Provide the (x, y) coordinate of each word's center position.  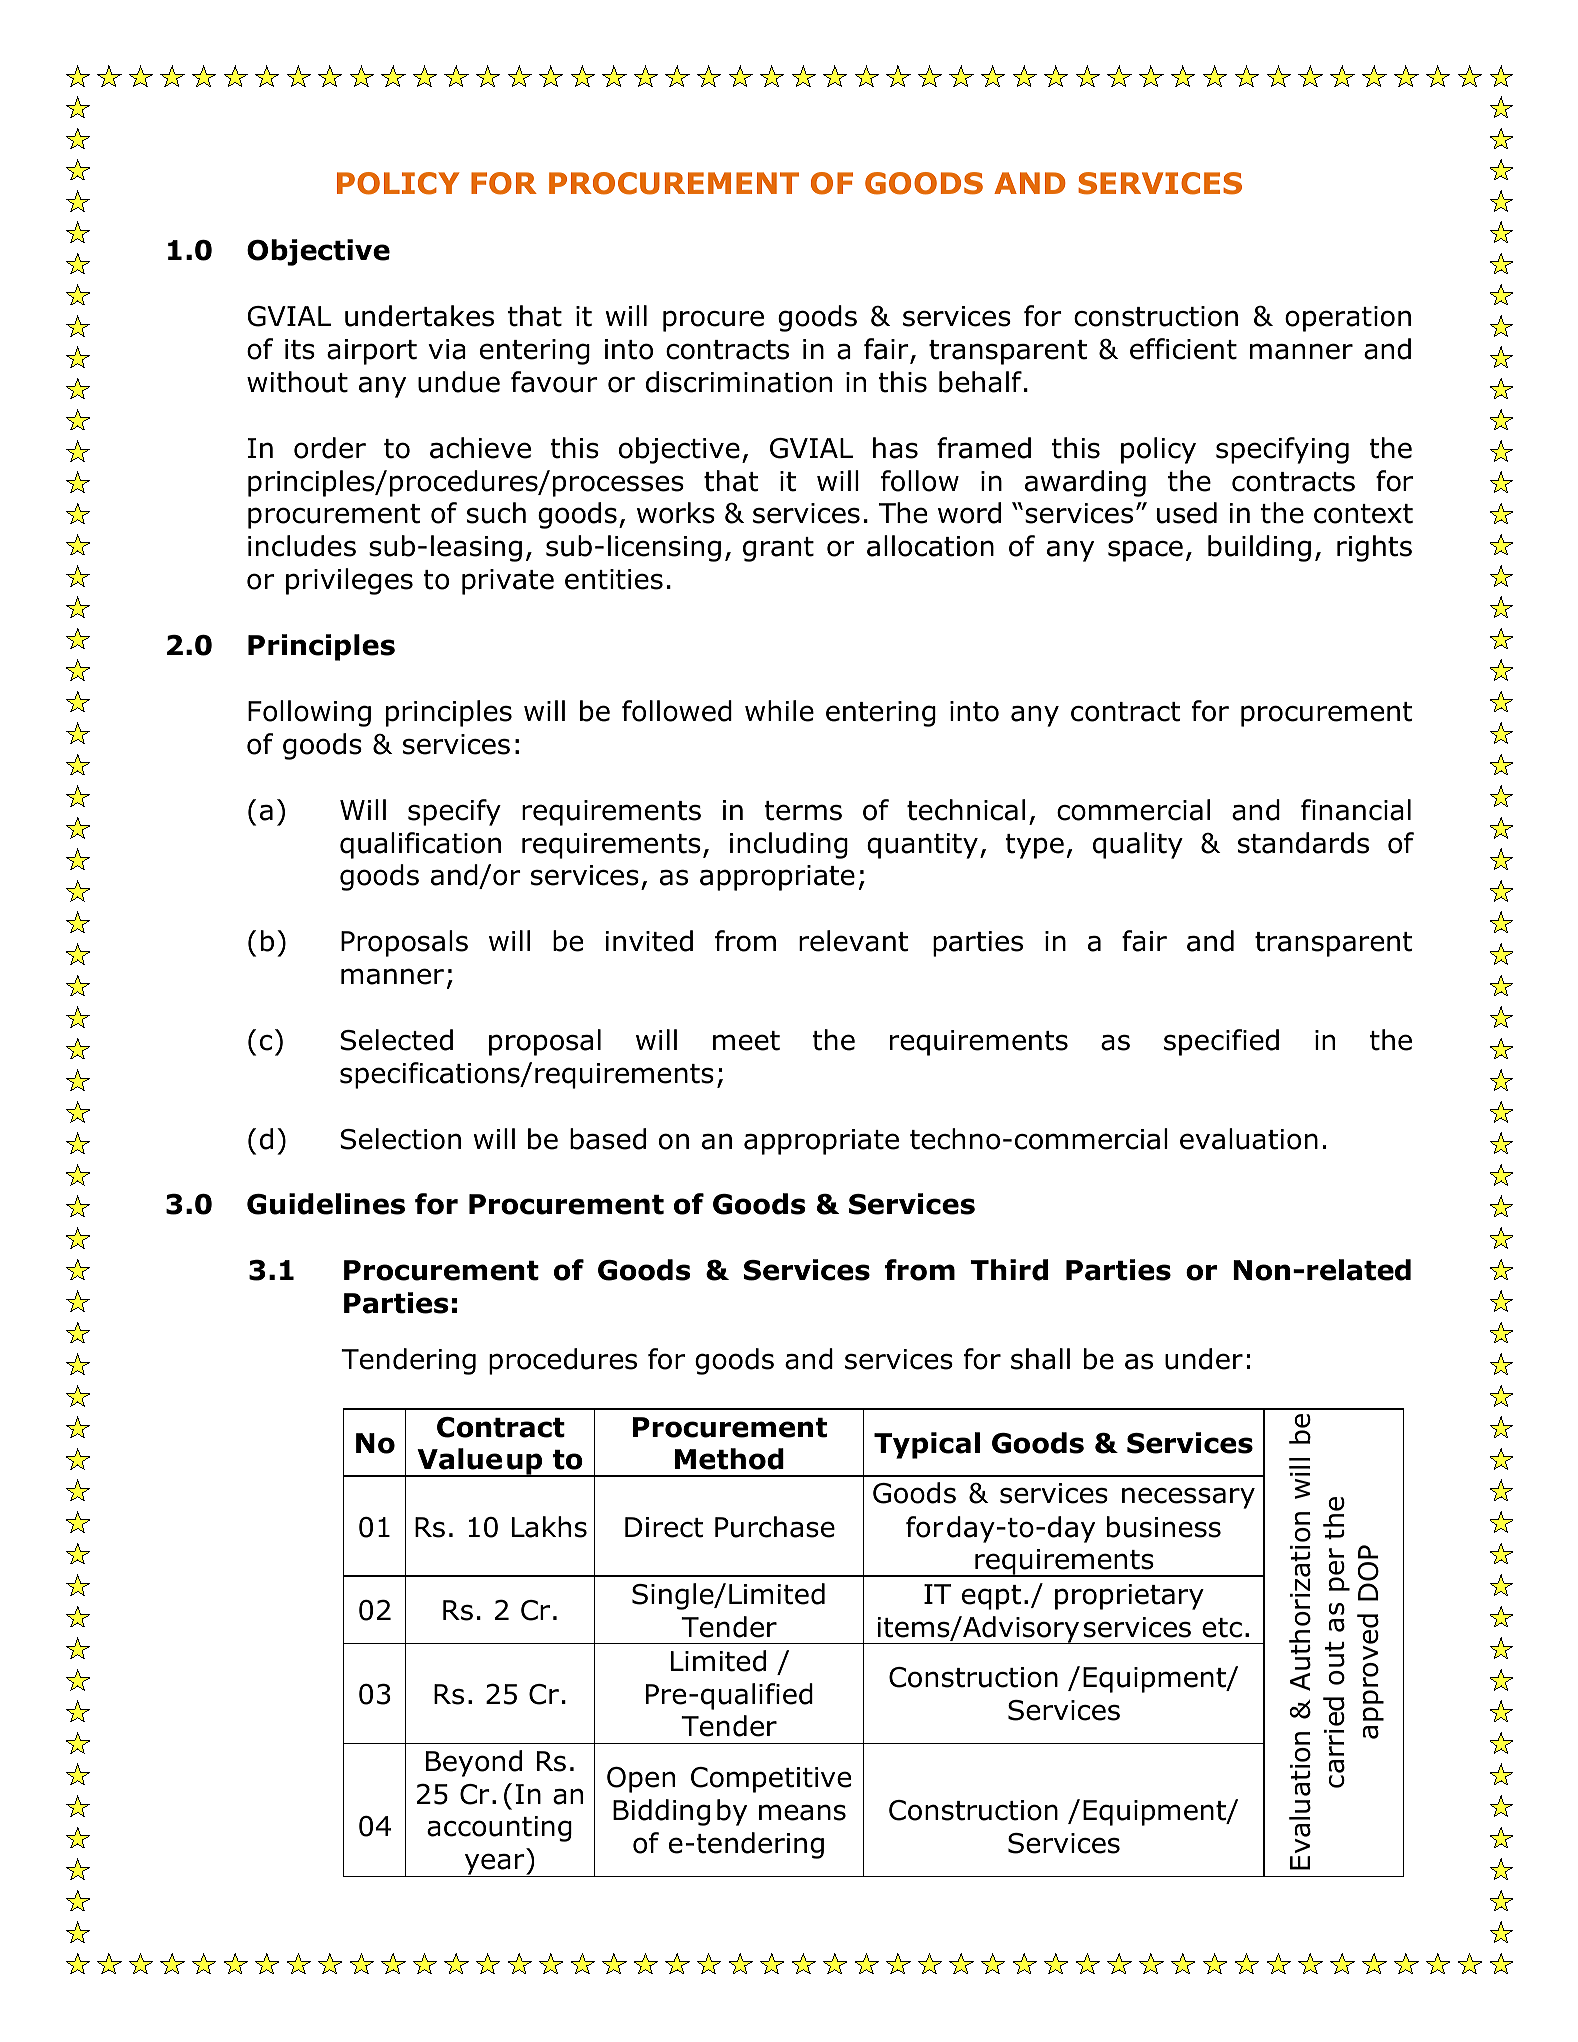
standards (1303, 843)
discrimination (739, 382)
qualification (420, 845)
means (802, 1812)
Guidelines (326, 1204)
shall (1040, 1359)
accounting (499, 1829)
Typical (927, 1445)
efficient (1183, 349)
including (789, 845)
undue (459, 382)
